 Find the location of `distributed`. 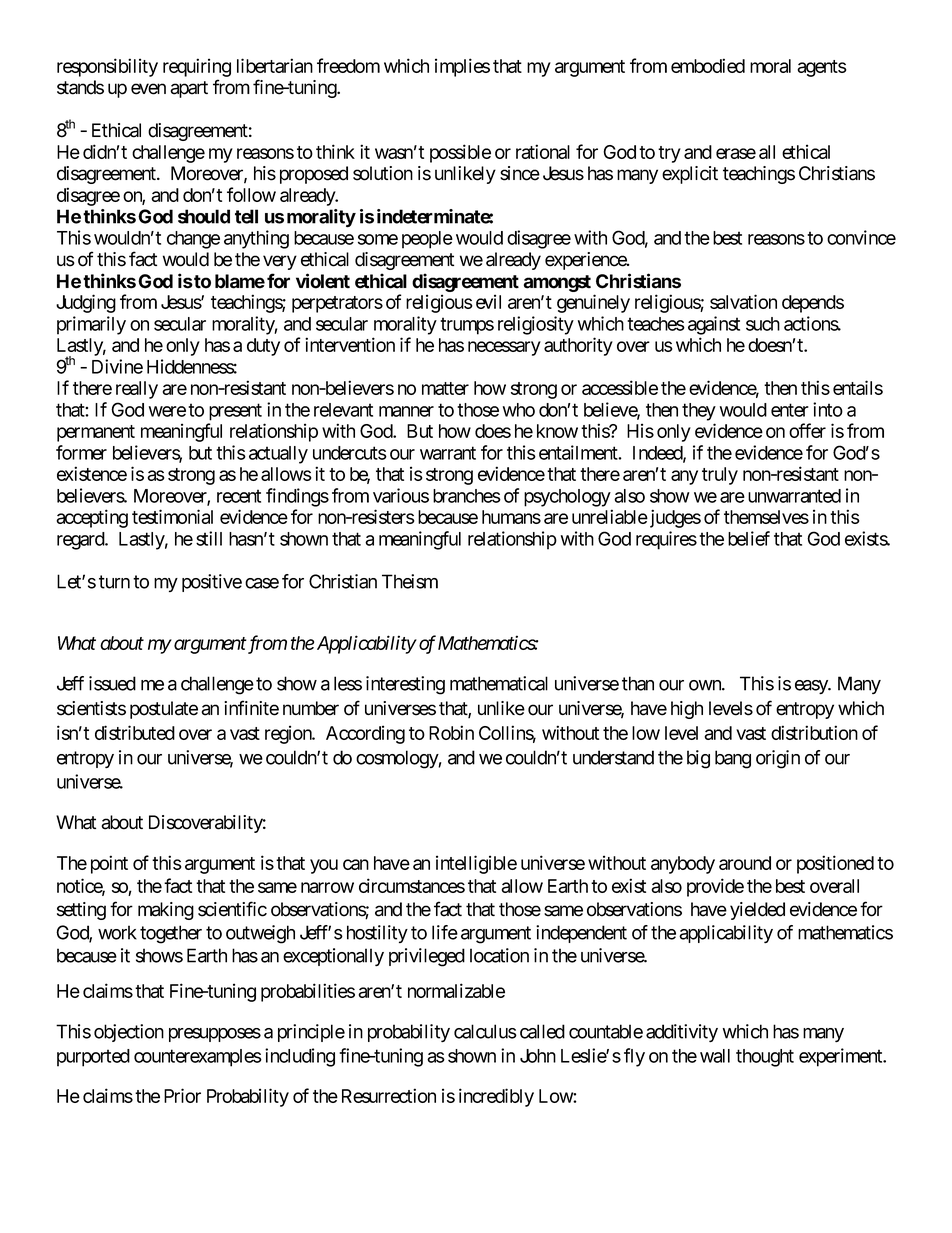

distributed is located at coordinates (135, 732).
